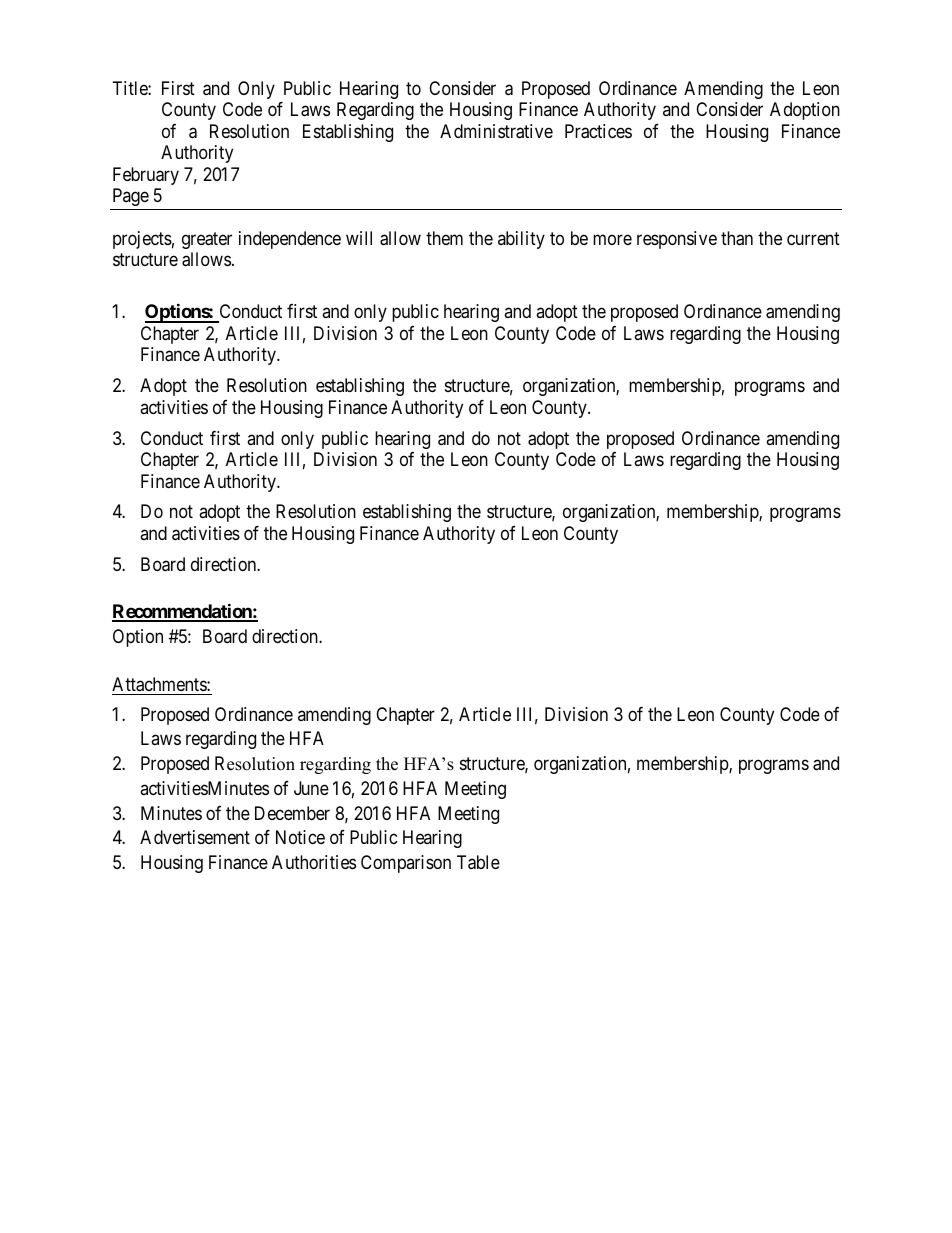  What do you see at coordinates (207, 240) in the image?
I see `greater` at bounding box center [207, 240].
